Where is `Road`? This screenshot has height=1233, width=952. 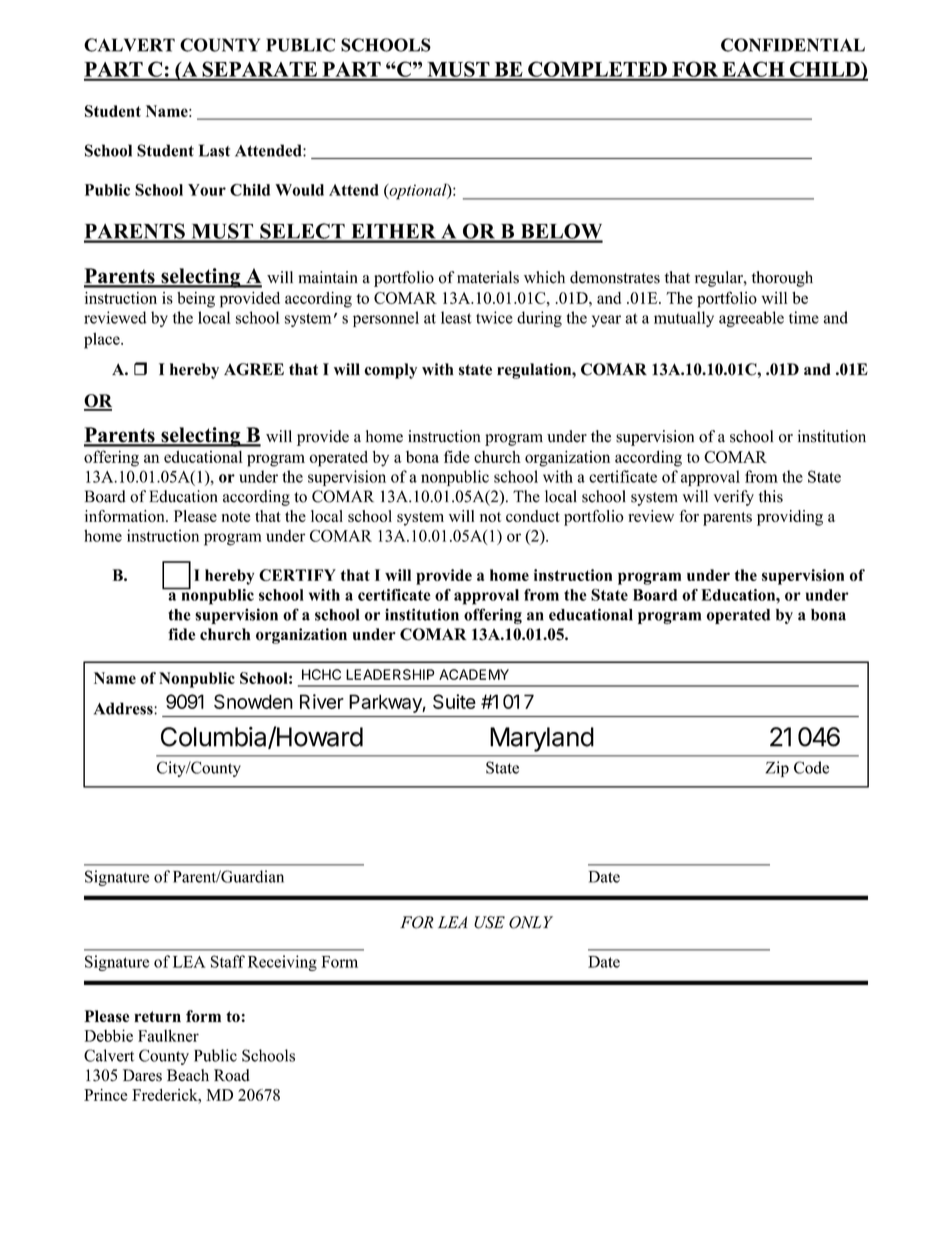 Road is located at coordinates (232, 1075).
